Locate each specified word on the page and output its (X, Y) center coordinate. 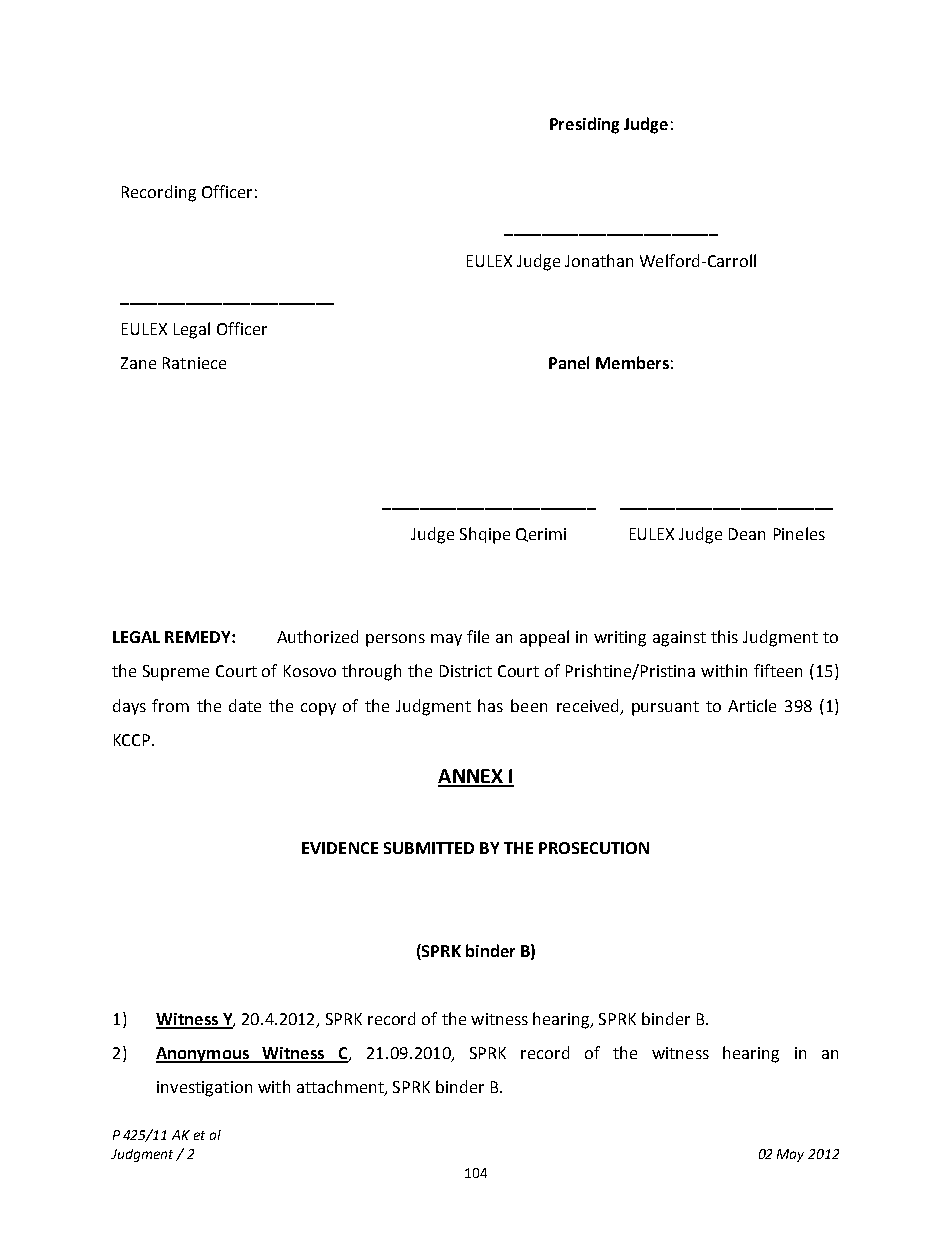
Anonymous (203, 1055)
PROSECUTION (594, 848)
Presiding (584, 125)
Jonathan (599, 260)
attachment (341, 1088)
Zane (138, 363)
